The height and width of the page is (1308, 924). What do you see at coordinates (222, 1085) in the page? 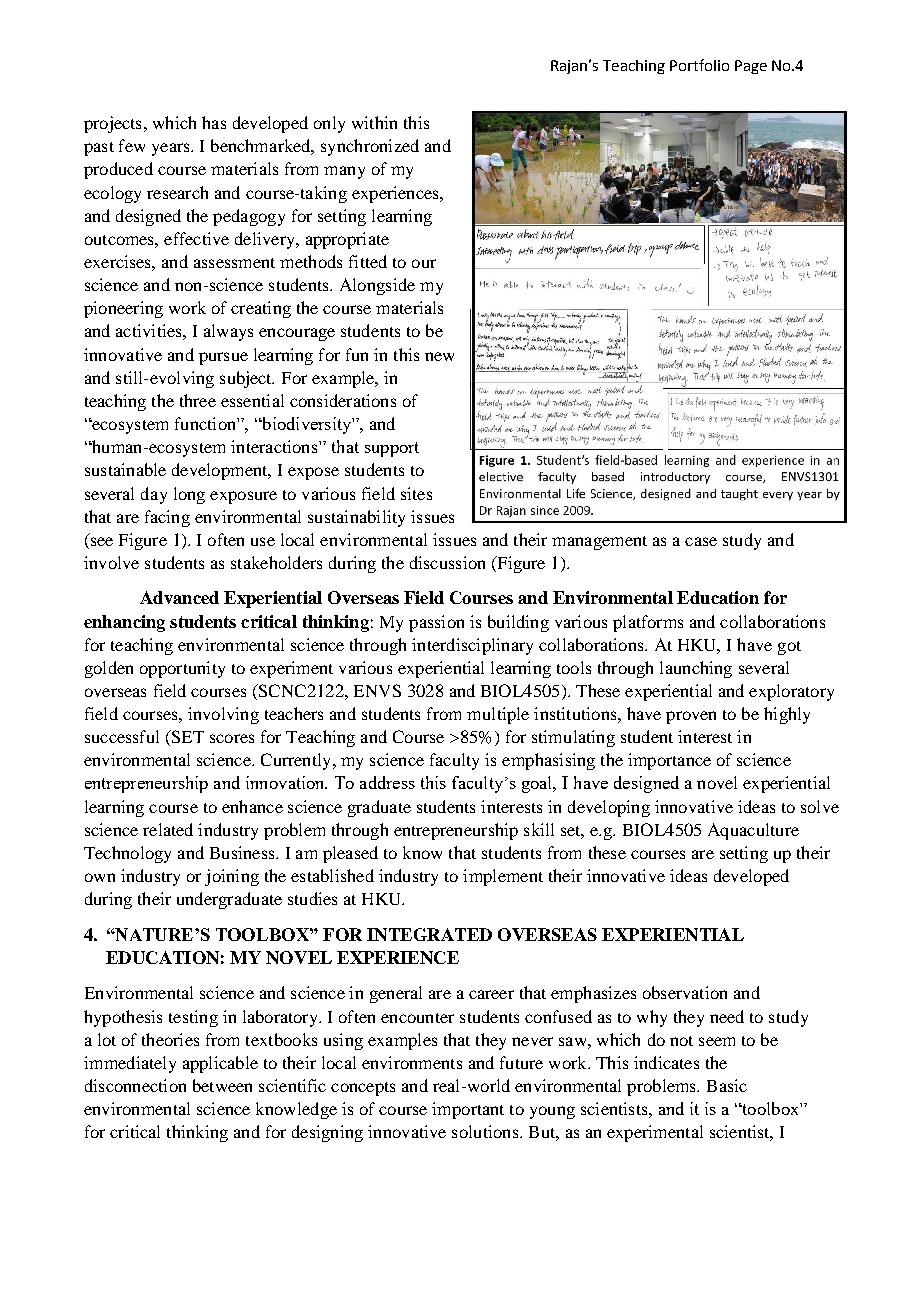
I see `between` at bounding box center [222, 1085].
